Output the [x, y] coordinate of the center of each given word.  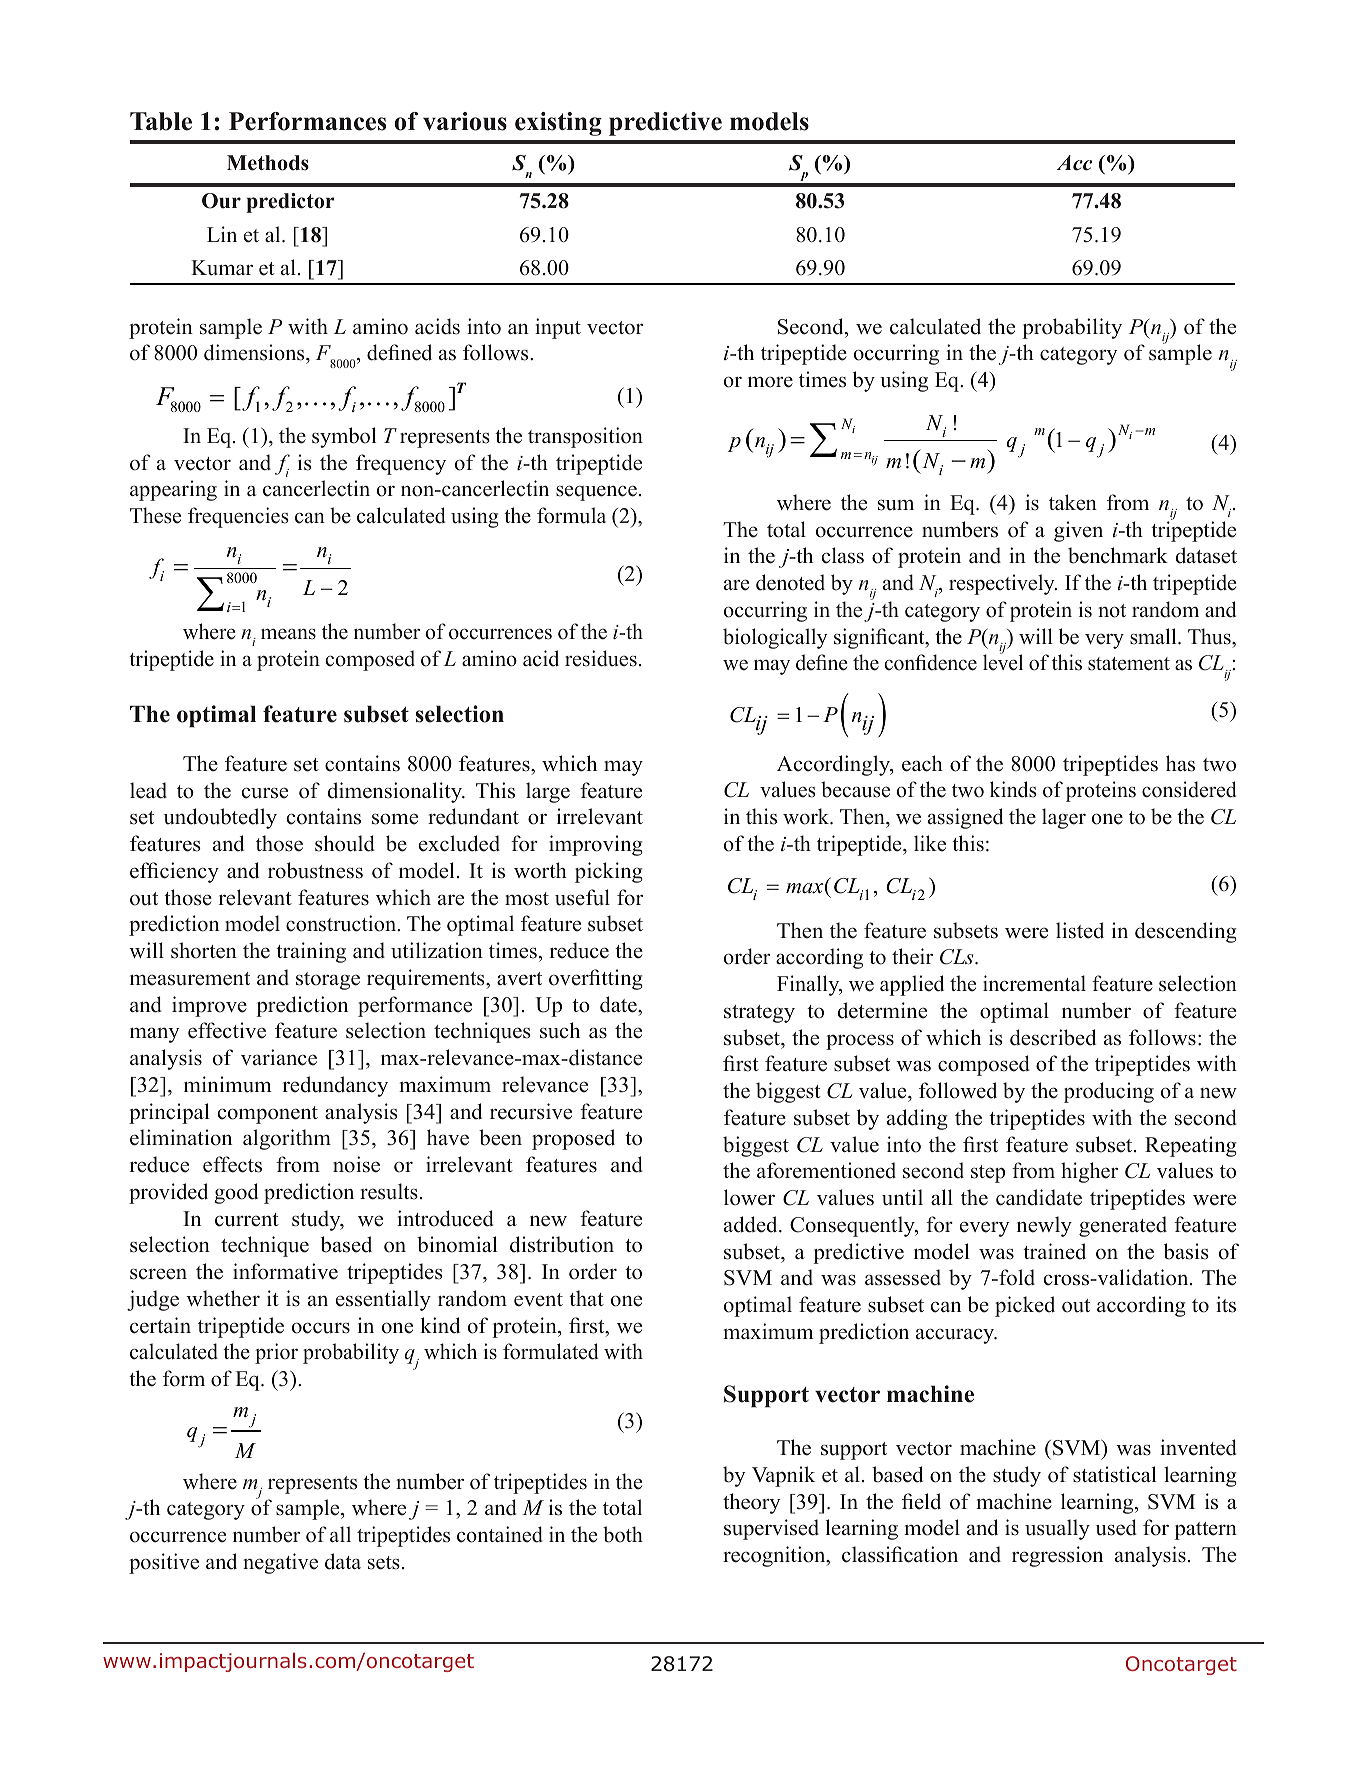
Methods [268, 163]
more [770, 382]
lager [1064, 818]
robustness [315, 870]
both [623, 1534]
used [1116, 1527]
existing [558, 124]
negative [280, 1563]
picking [609, 872]
